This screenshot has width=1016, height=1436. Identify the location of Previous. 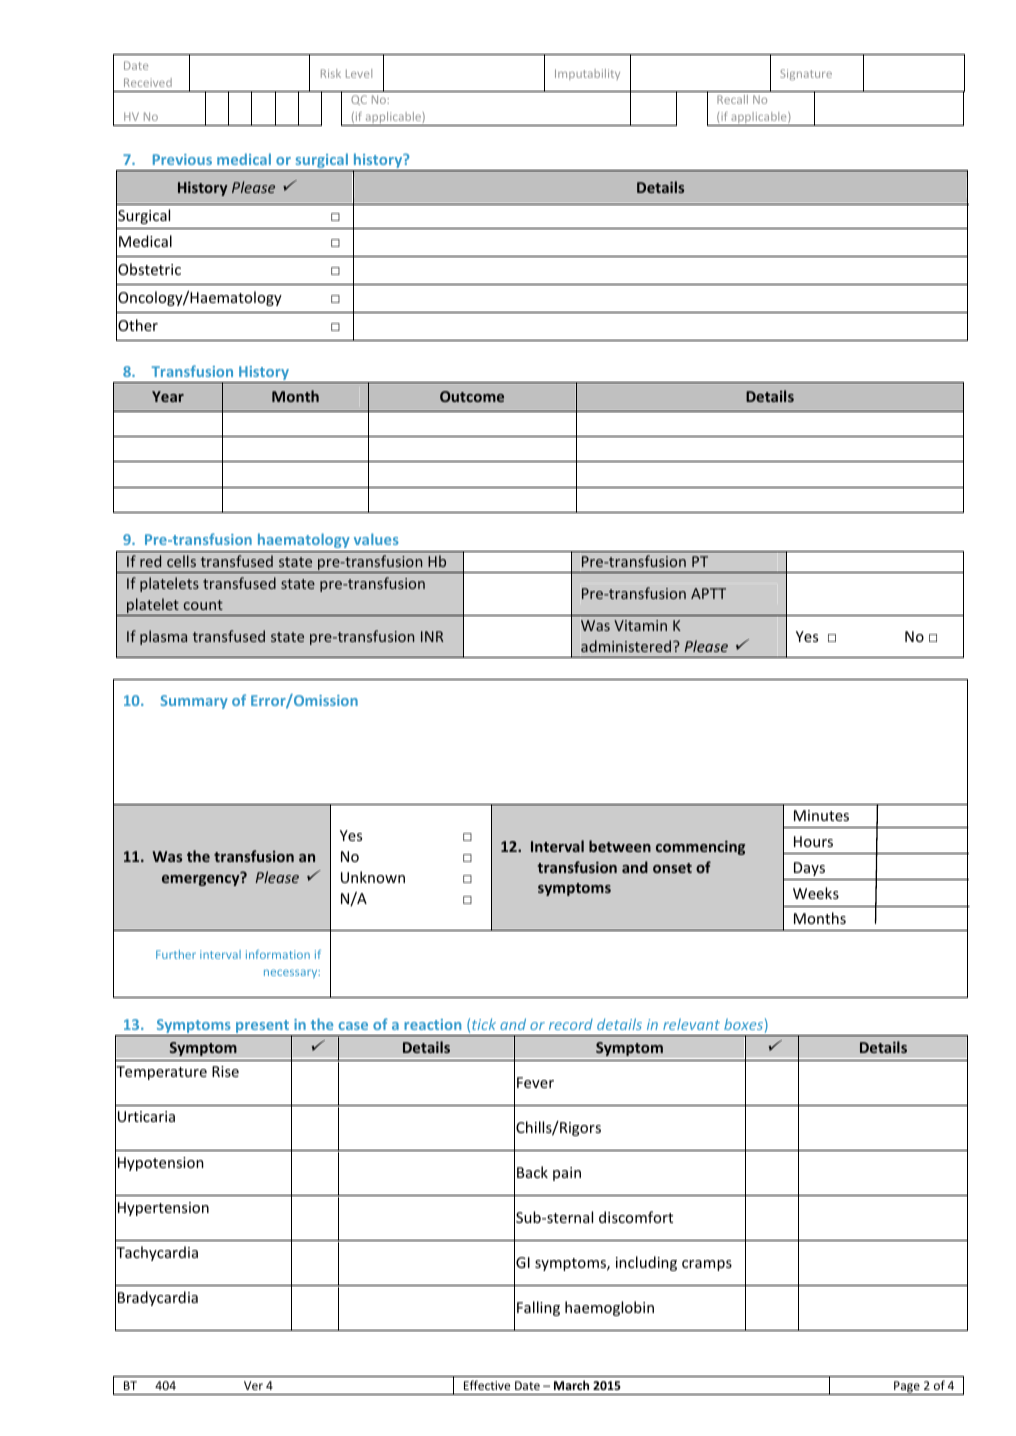
(182, 159).
